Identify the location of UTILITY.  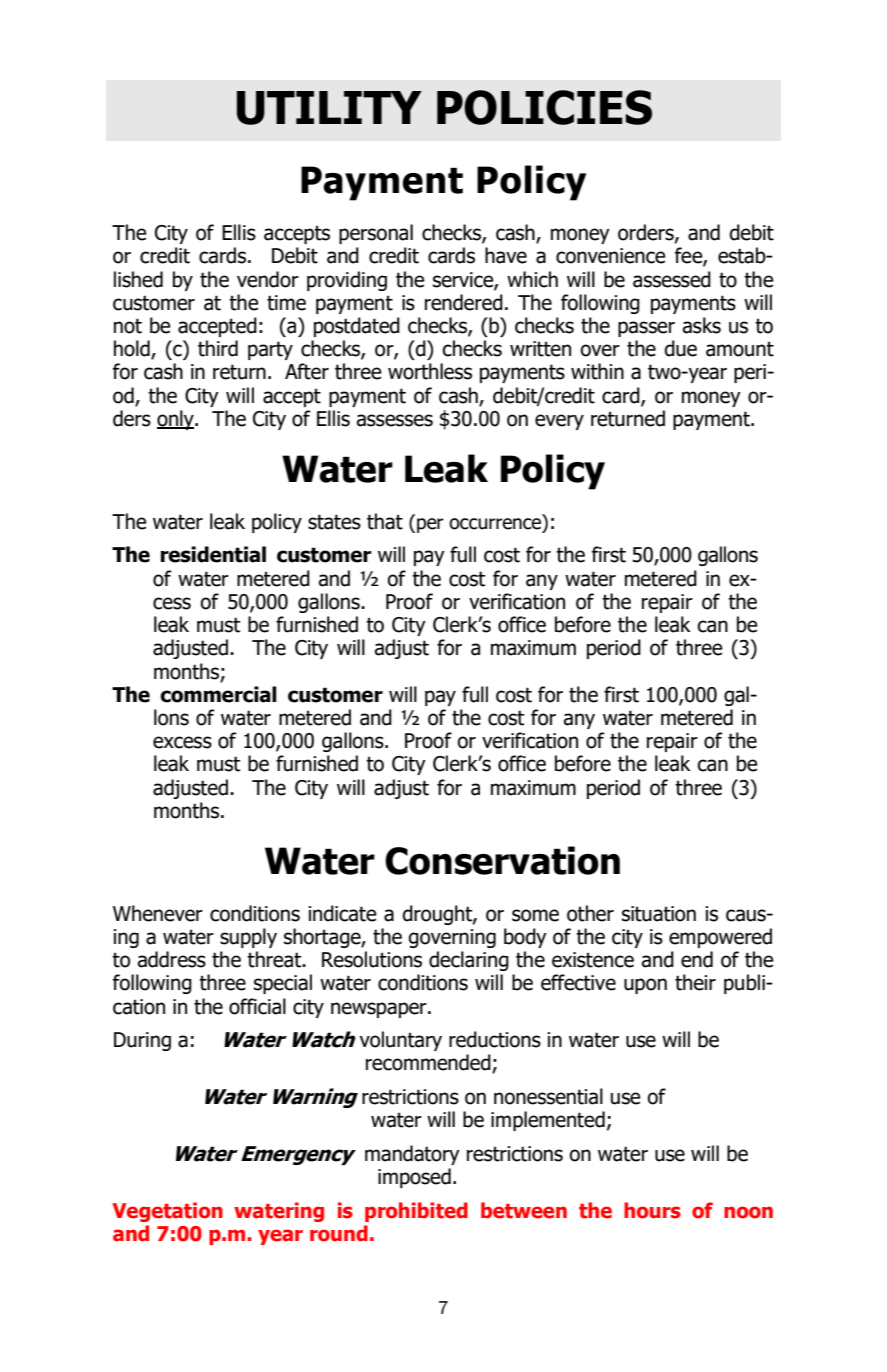
(329, 108).
